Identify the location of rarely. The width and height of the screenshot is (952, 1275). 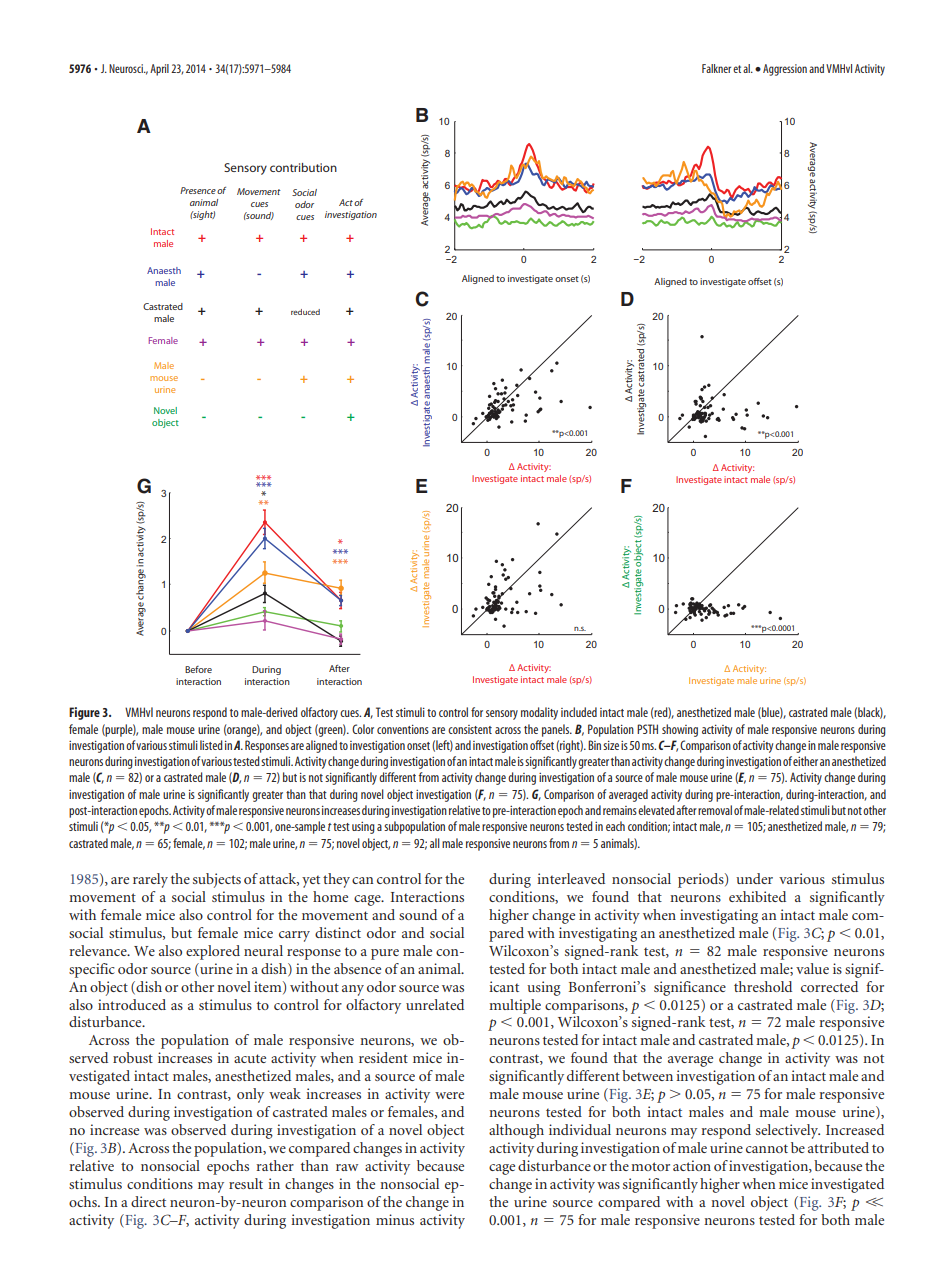
(150, 880).
